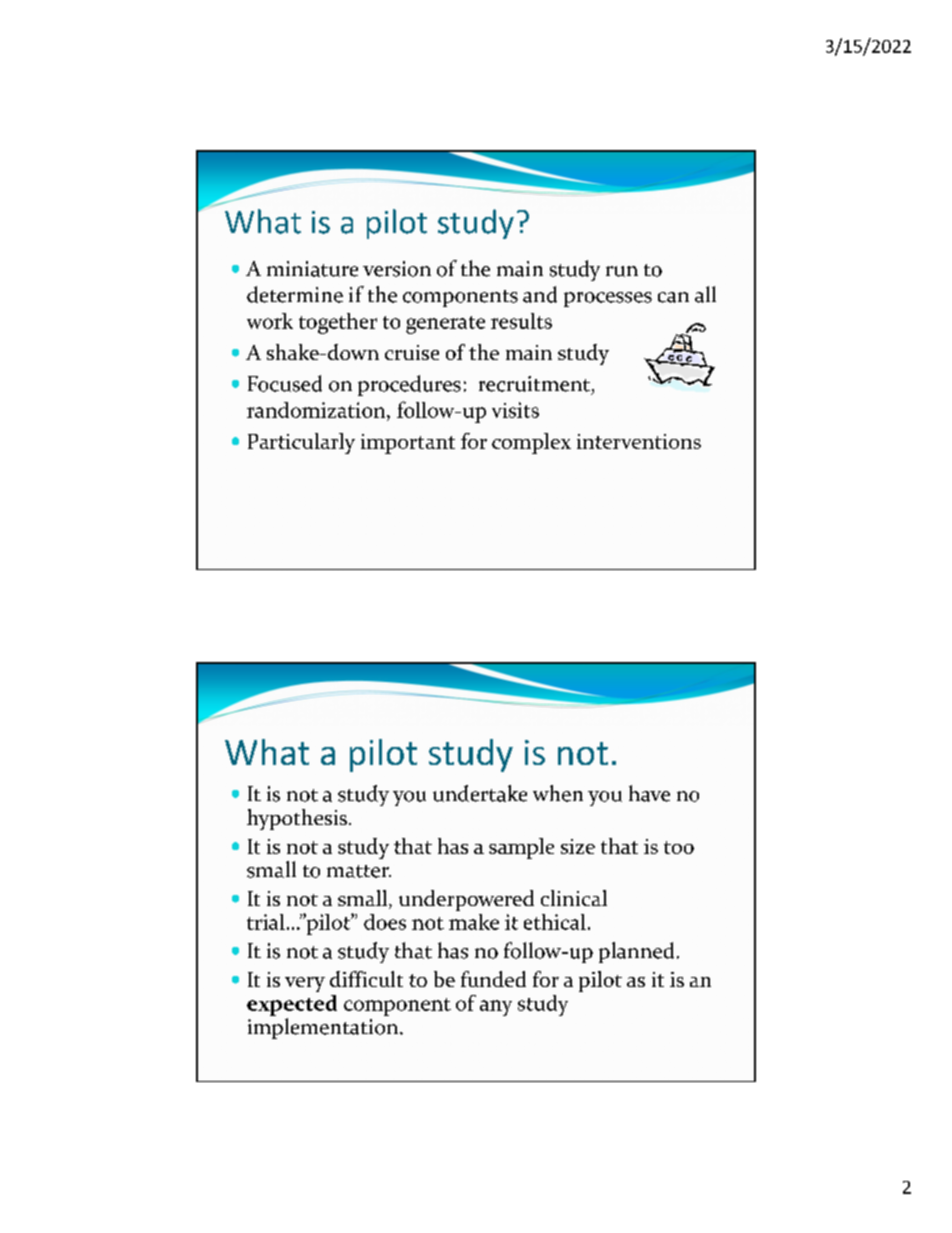  What do you see at coordinates (301, 443) in the image?
I see `Particularly` at bounding box center [301, 443].
